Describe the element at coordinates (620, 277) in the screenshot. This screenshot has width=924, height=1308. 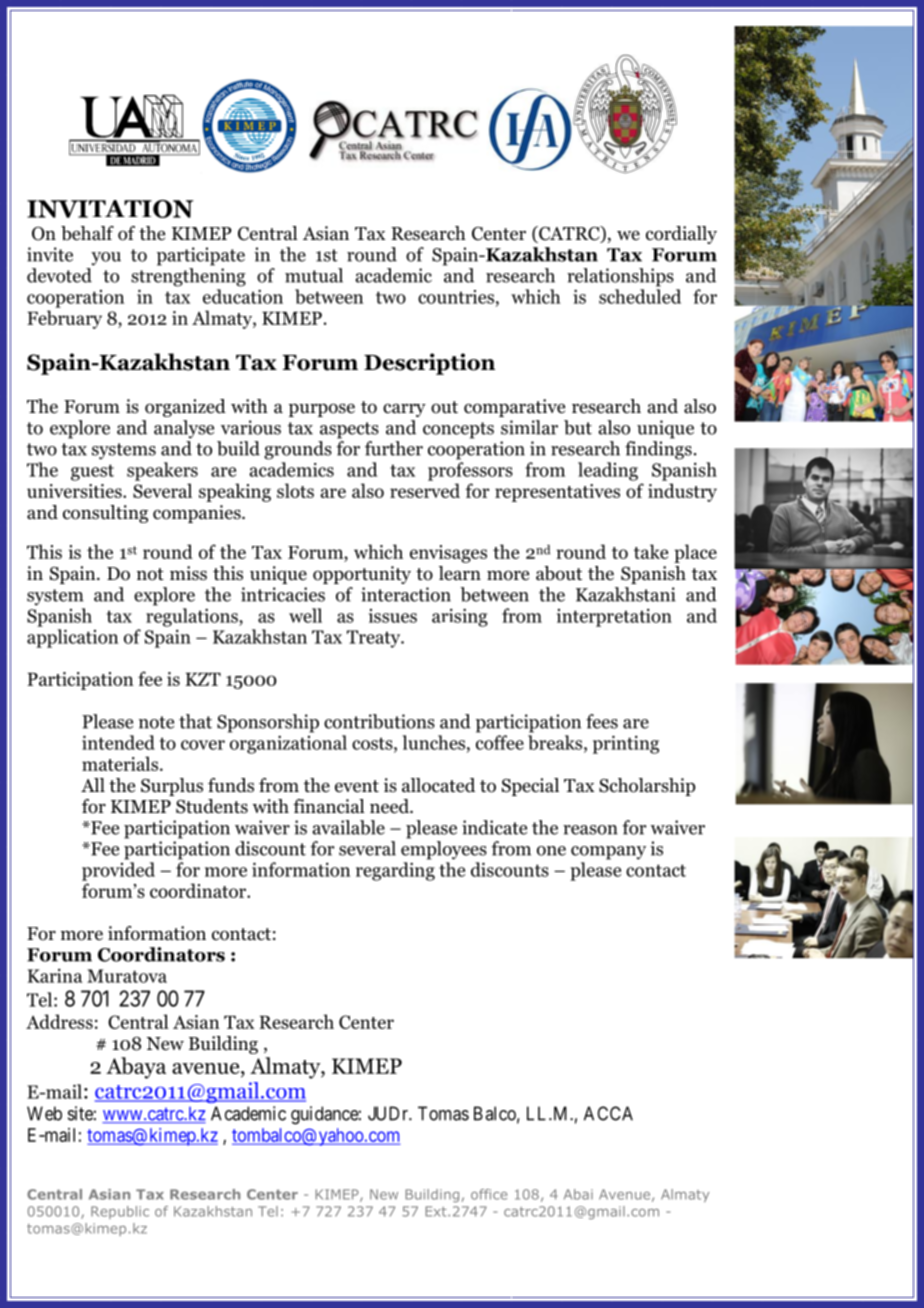
I see `relationships` at that location.
